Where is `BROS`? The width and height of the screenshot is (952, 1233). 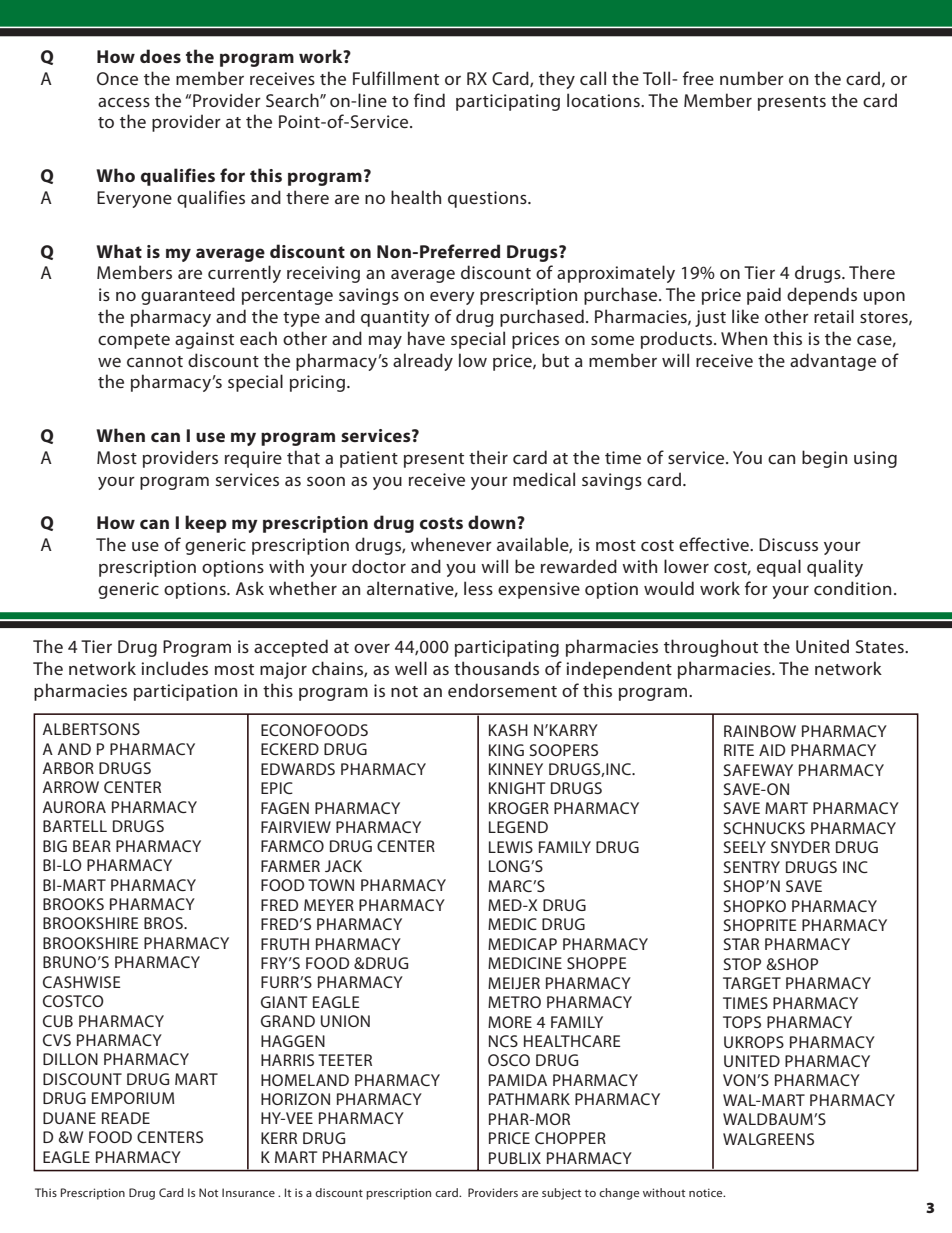 BROS is located at coordinates (164, 923).
